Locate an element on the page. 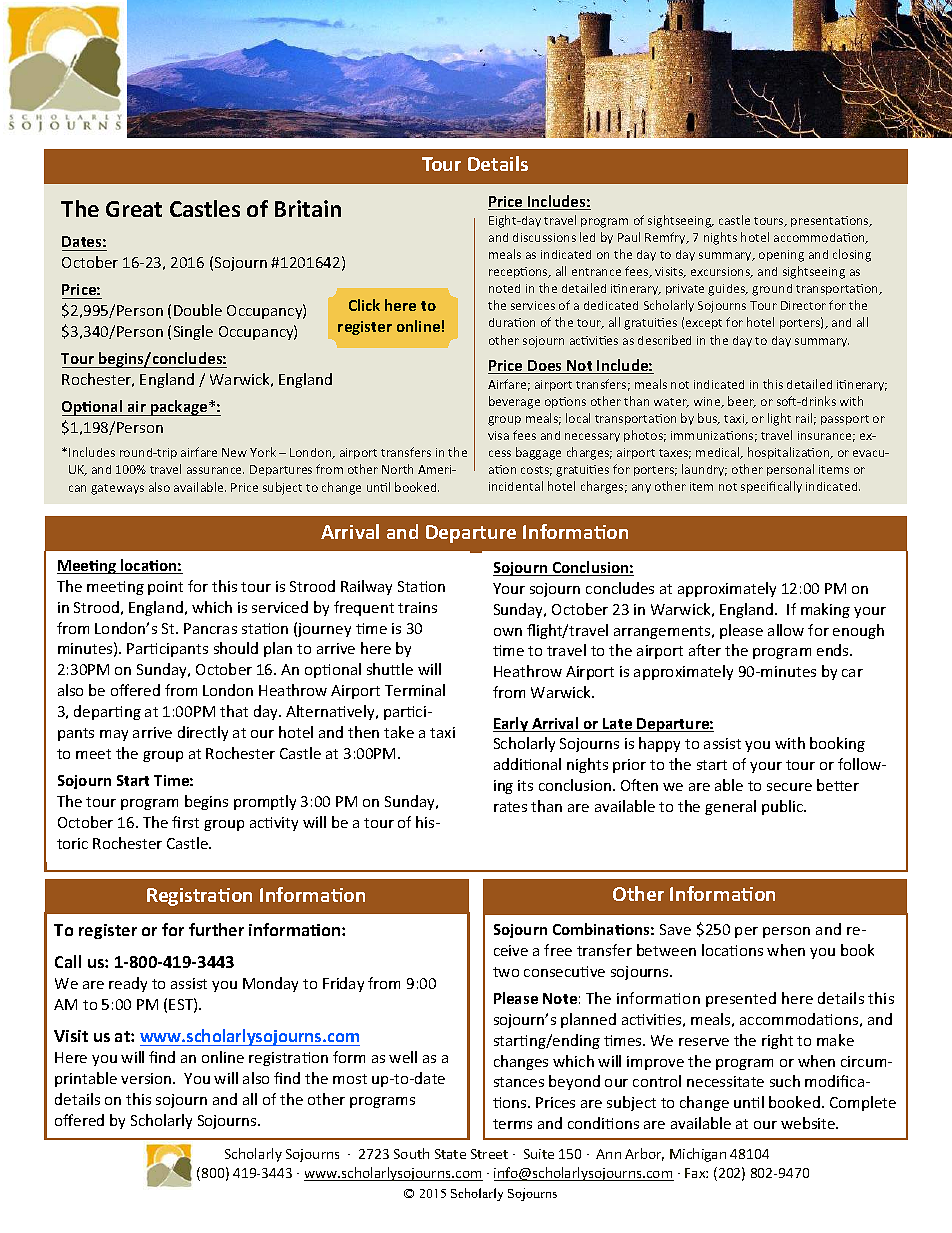 This image has width=952, height=1233. free is located at coordinates (558, 950).
